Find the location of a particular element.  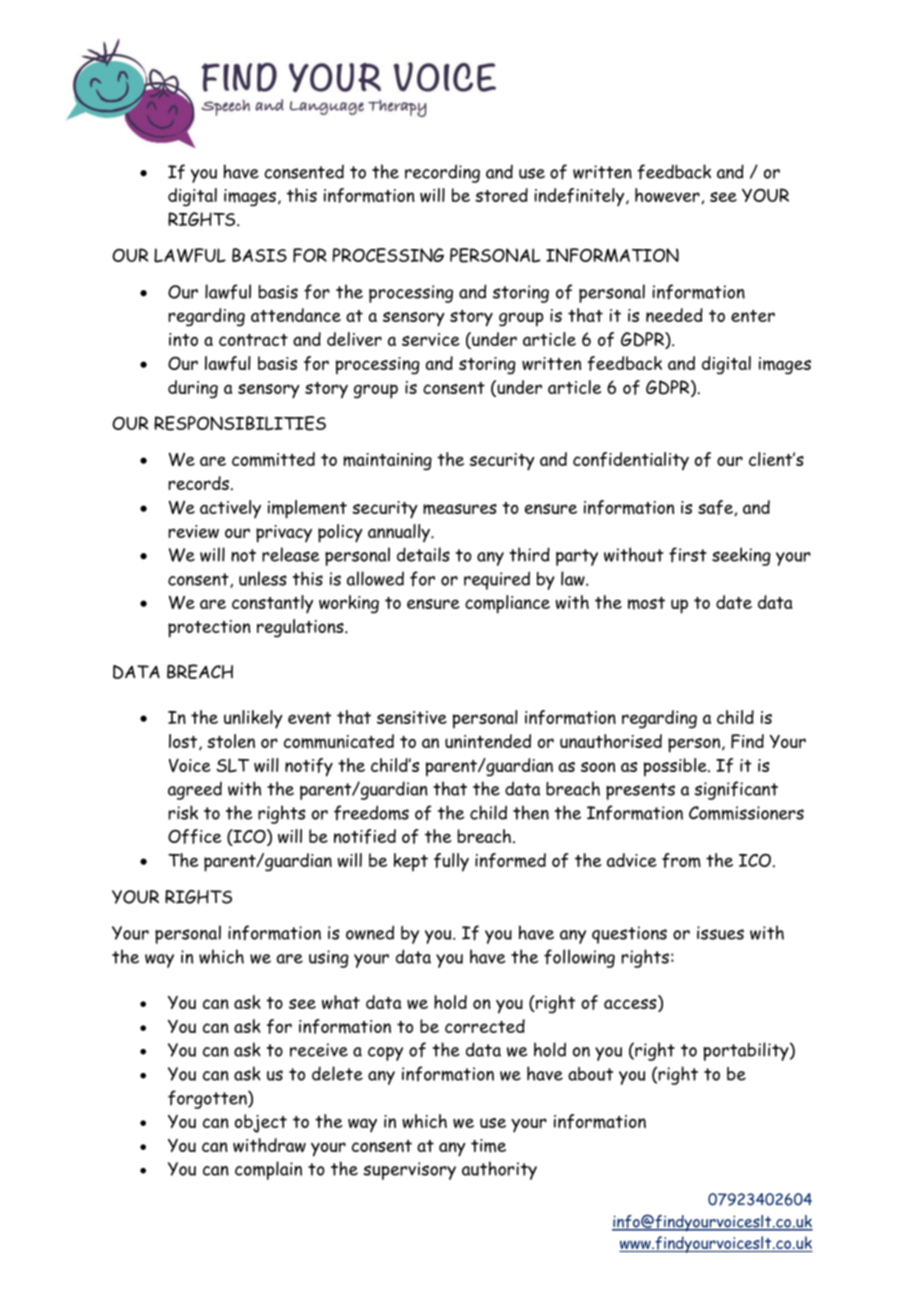

about is located at coordinates (590, 1074).
